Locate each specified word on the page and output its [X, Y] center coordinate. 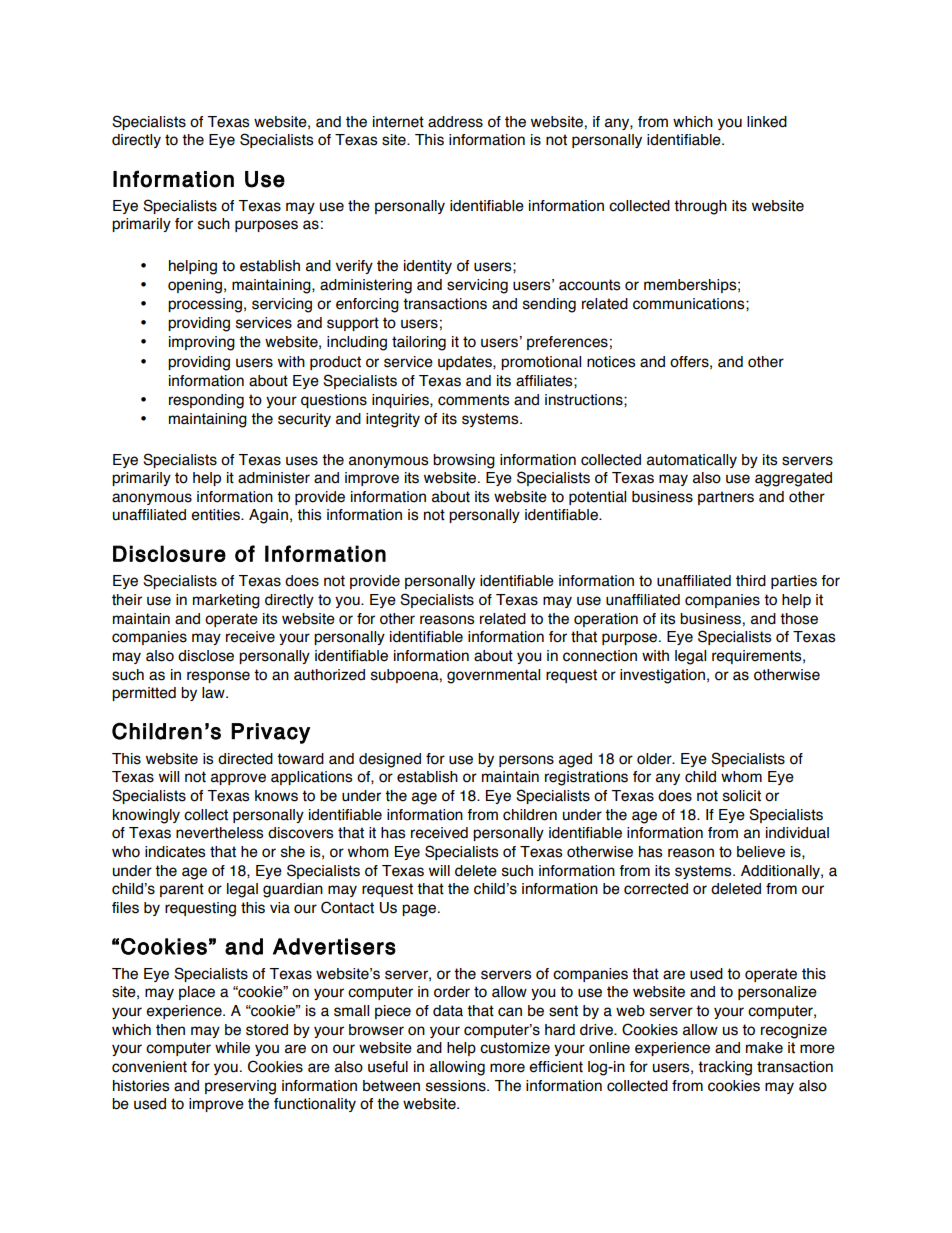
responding [206, 401]
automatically [692, 461]
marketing [226, 601]
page [419, 910]
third [751, 581]
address [455, 122]
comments [473, 400]
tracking [725, 1068]
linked [767, 122]
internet [398, 122]
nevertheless [219, 833]
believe [761, 852]
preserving [240, 1087]
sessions [457, 1086]
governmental [493, 676]
